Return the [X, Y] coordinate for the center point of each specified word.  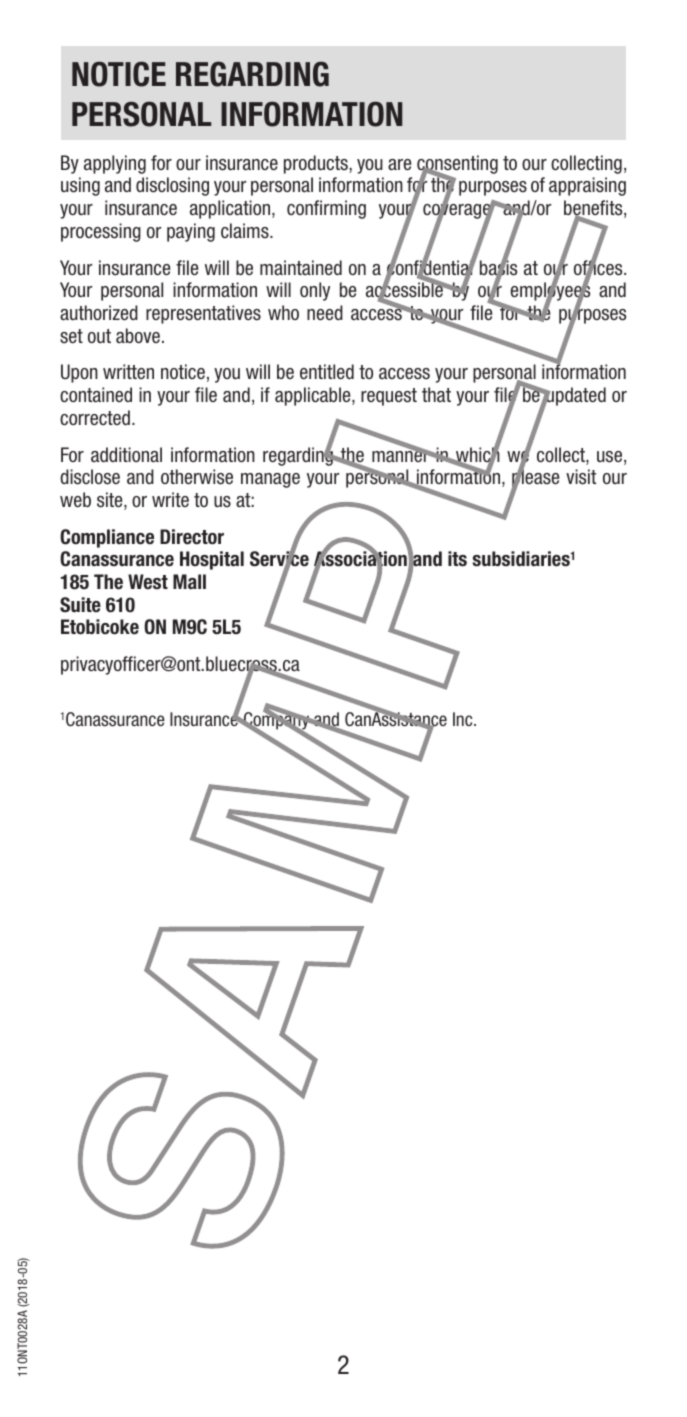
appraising [587, 186]
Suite [80, 605]
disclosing [172, 186]
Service [279, 560]
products [317, 164]
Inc [464, 719]
